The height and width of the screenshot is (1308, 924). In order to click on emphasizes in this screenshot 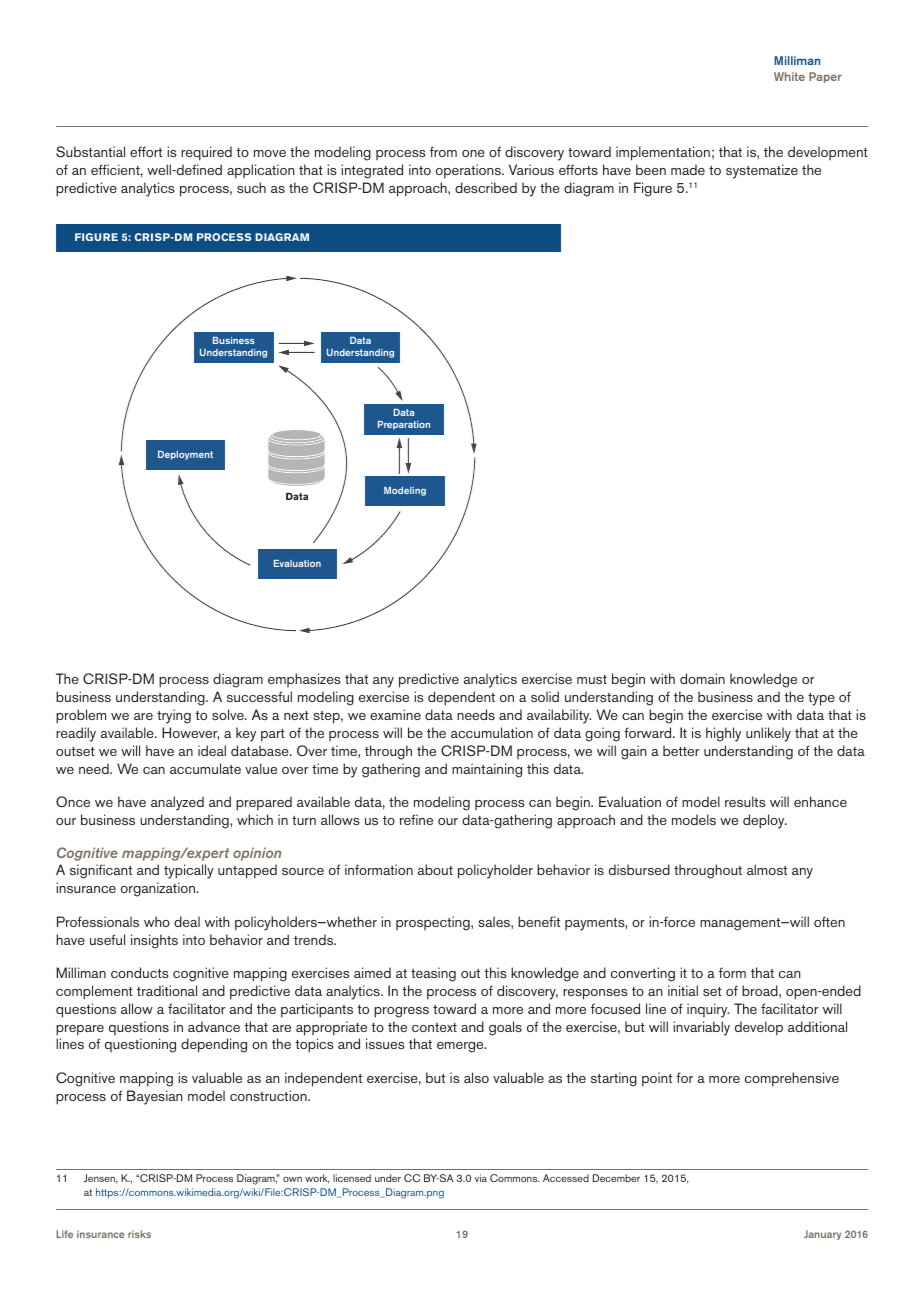, I will do `click(304, 680)`.
